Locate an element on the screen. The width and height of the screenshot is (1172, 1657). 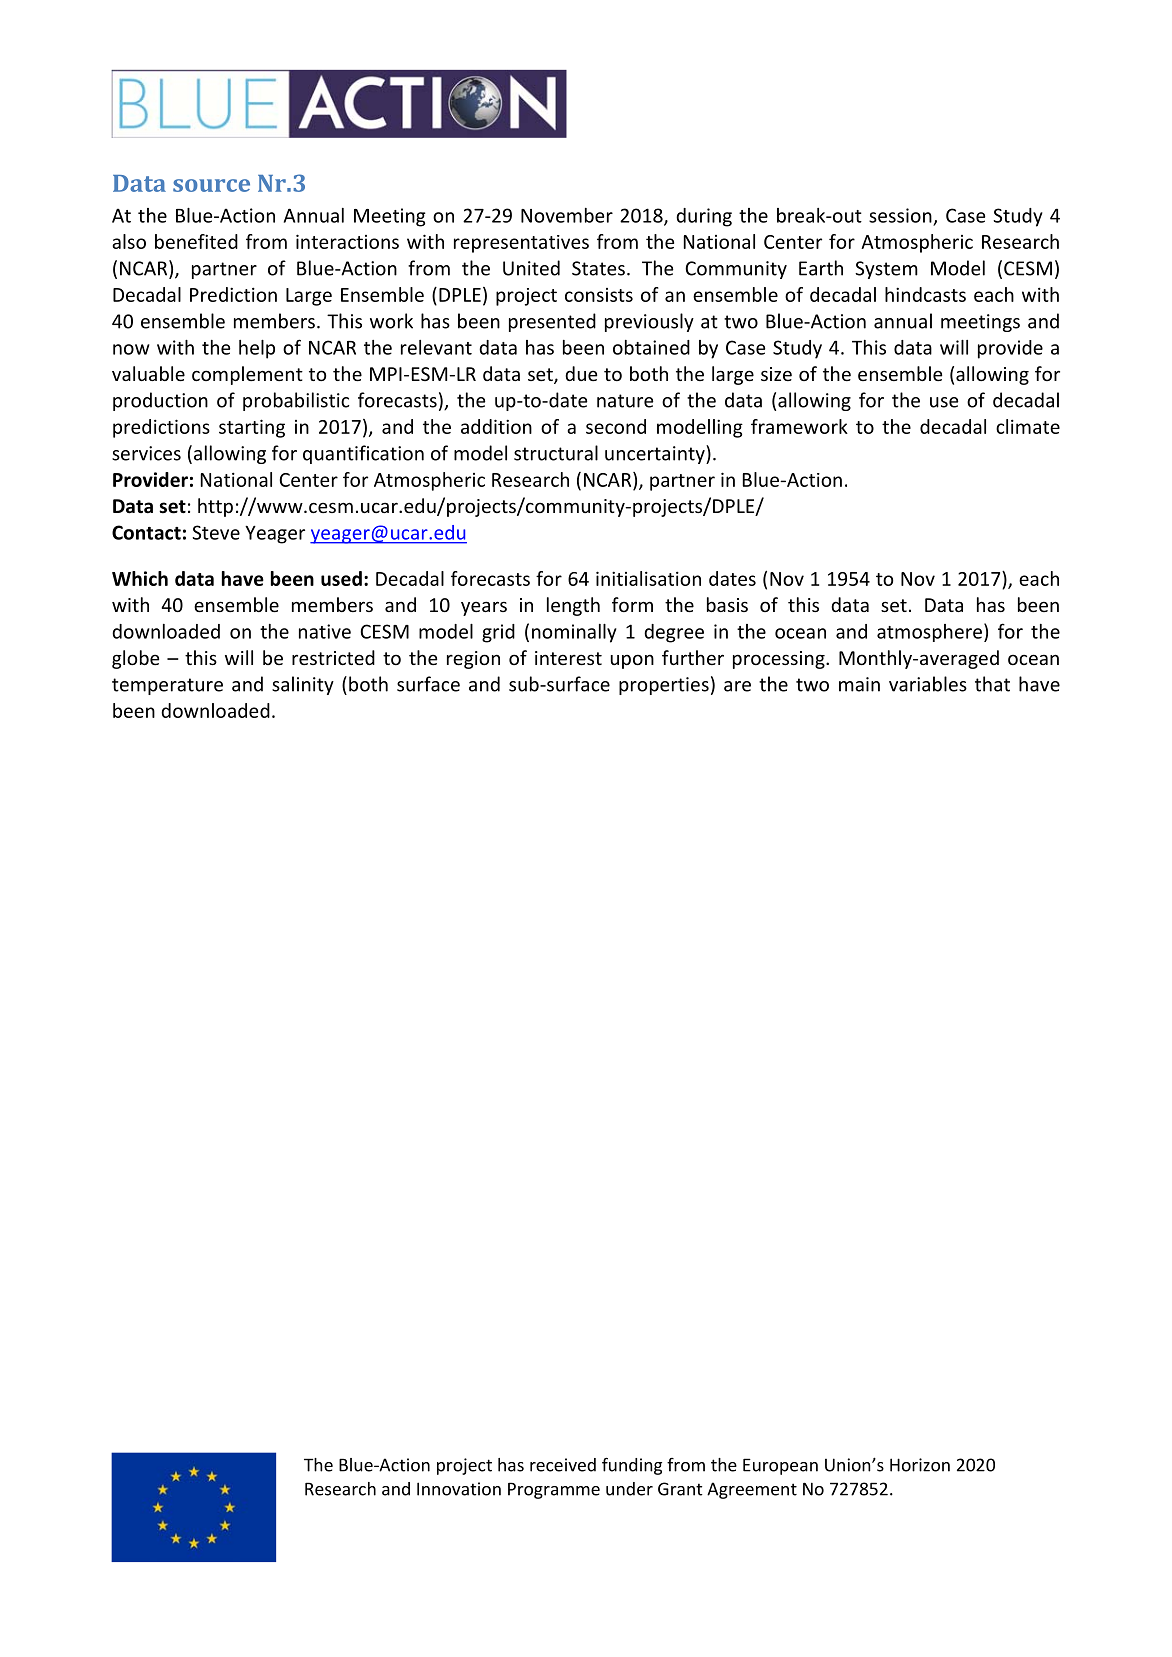
main is located at coordinates (859, 684).
